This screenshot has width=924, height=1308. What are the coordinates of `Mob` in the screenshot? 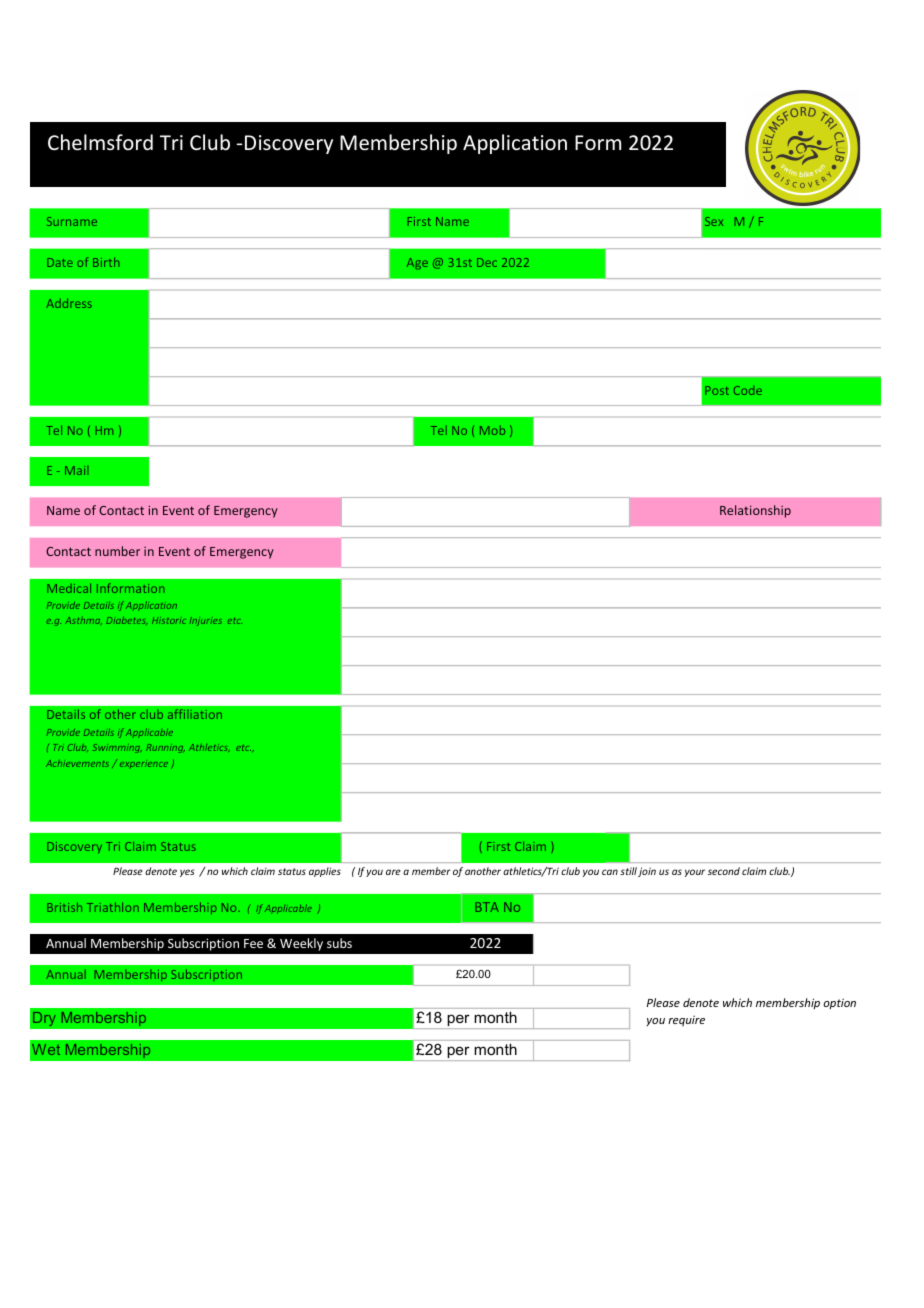 It's located at (492, 430).
